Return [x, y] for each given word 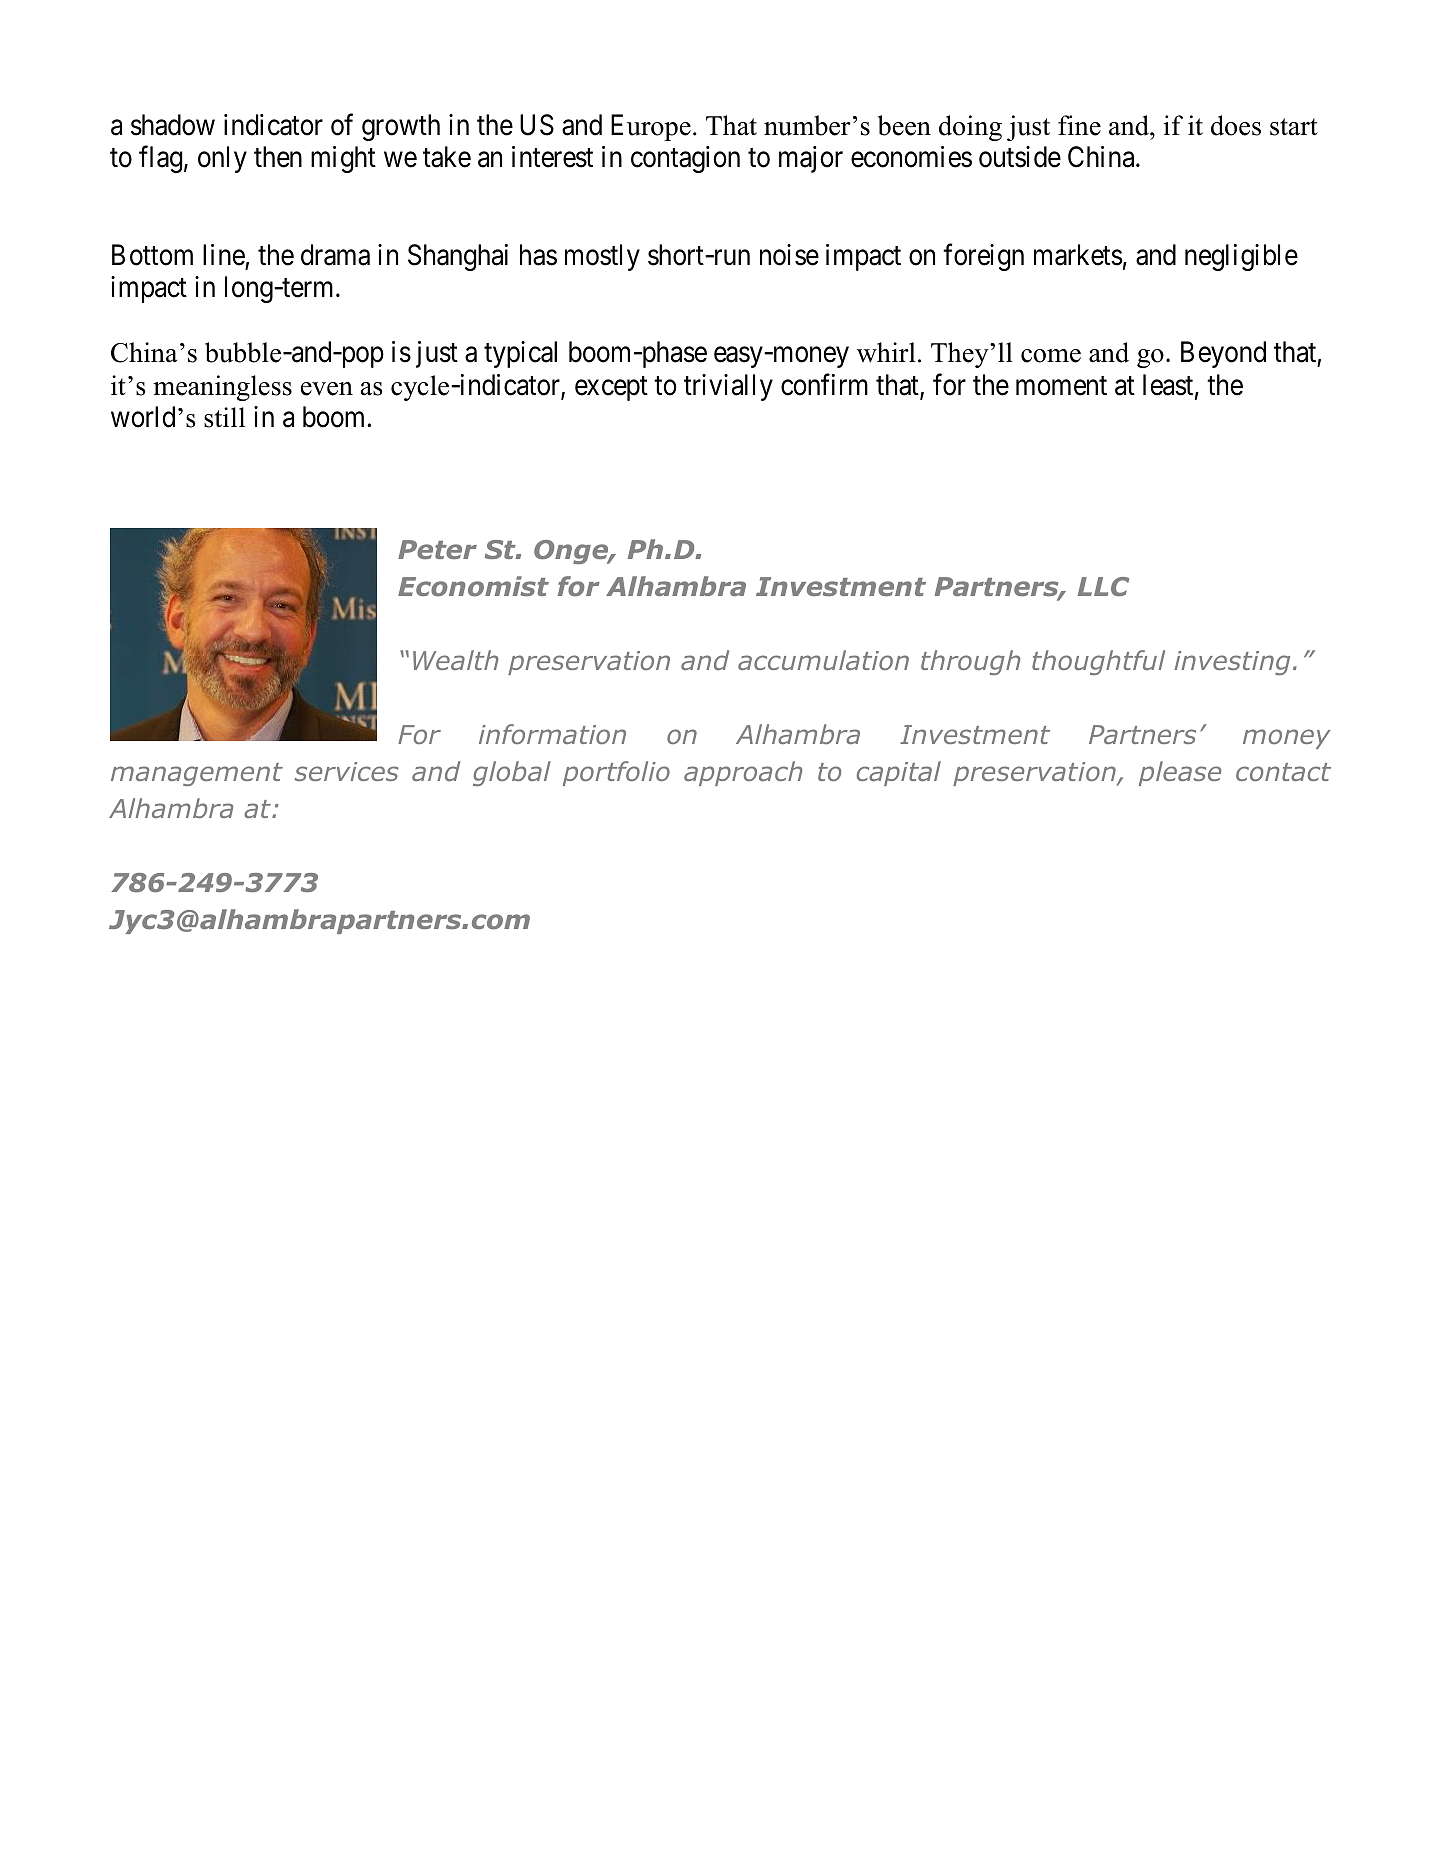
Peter [437, 549]
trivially [728, 387]
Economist [473, 586]
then [278, 157]
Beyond [1223, 354]
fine [1079, 125]
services [346, 771]
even [327, 389]
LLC [1103, 586]
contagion [685, 159]
